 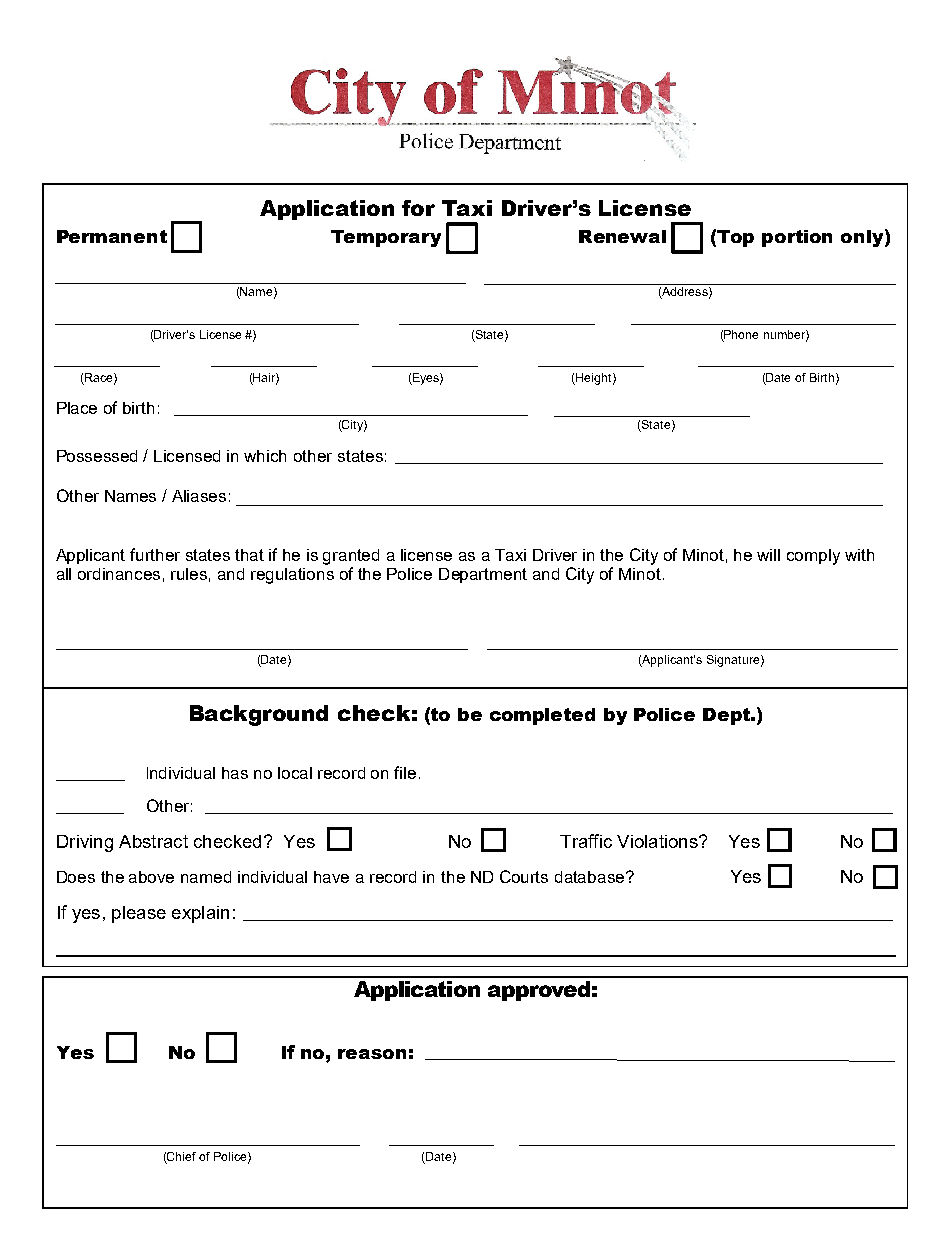 I want to click on comply, so click(x=813, y=557).
